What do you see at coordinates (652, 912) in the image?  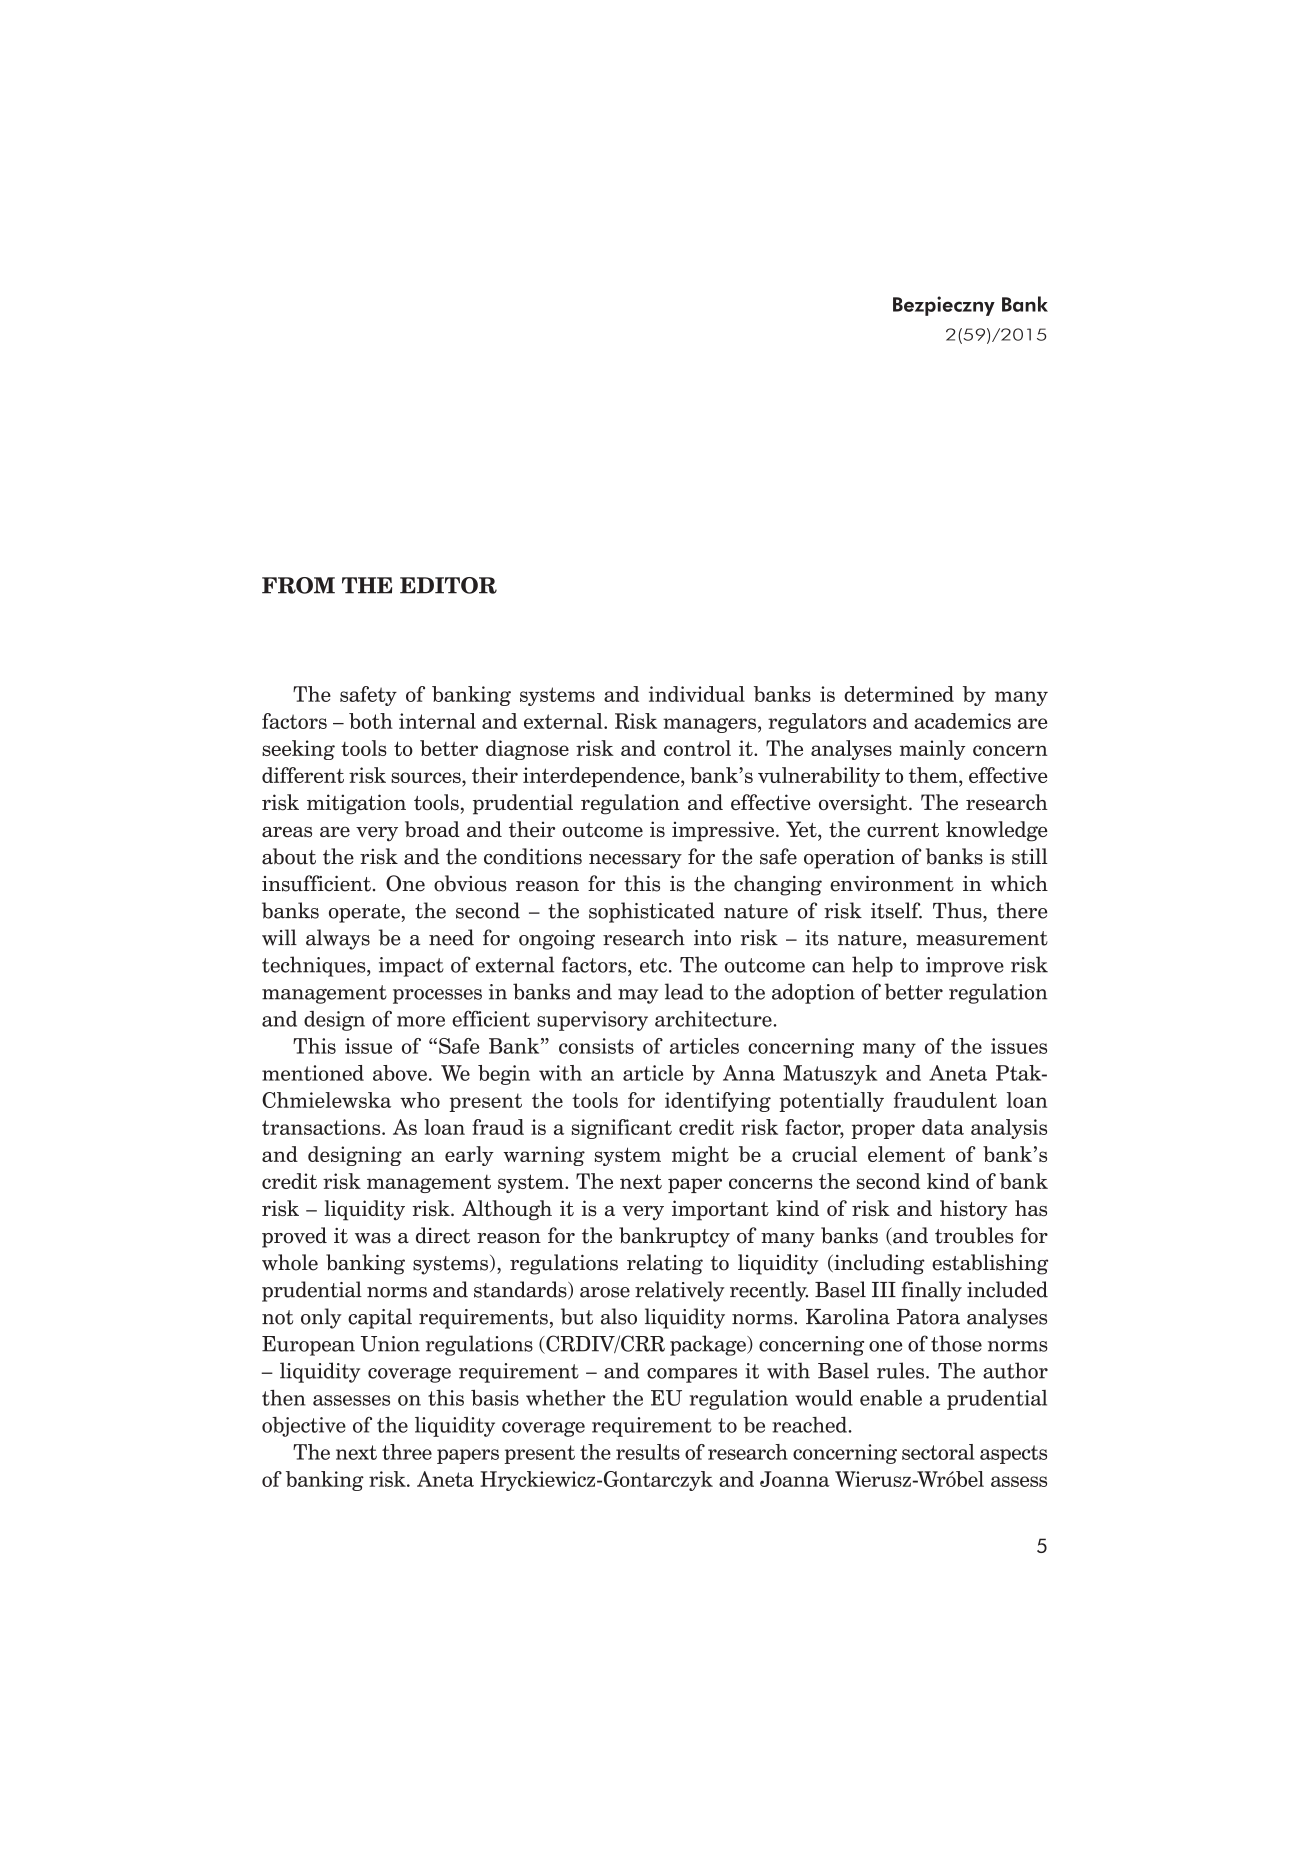 I see `sophisticated` at bounding box center [652, 912].
